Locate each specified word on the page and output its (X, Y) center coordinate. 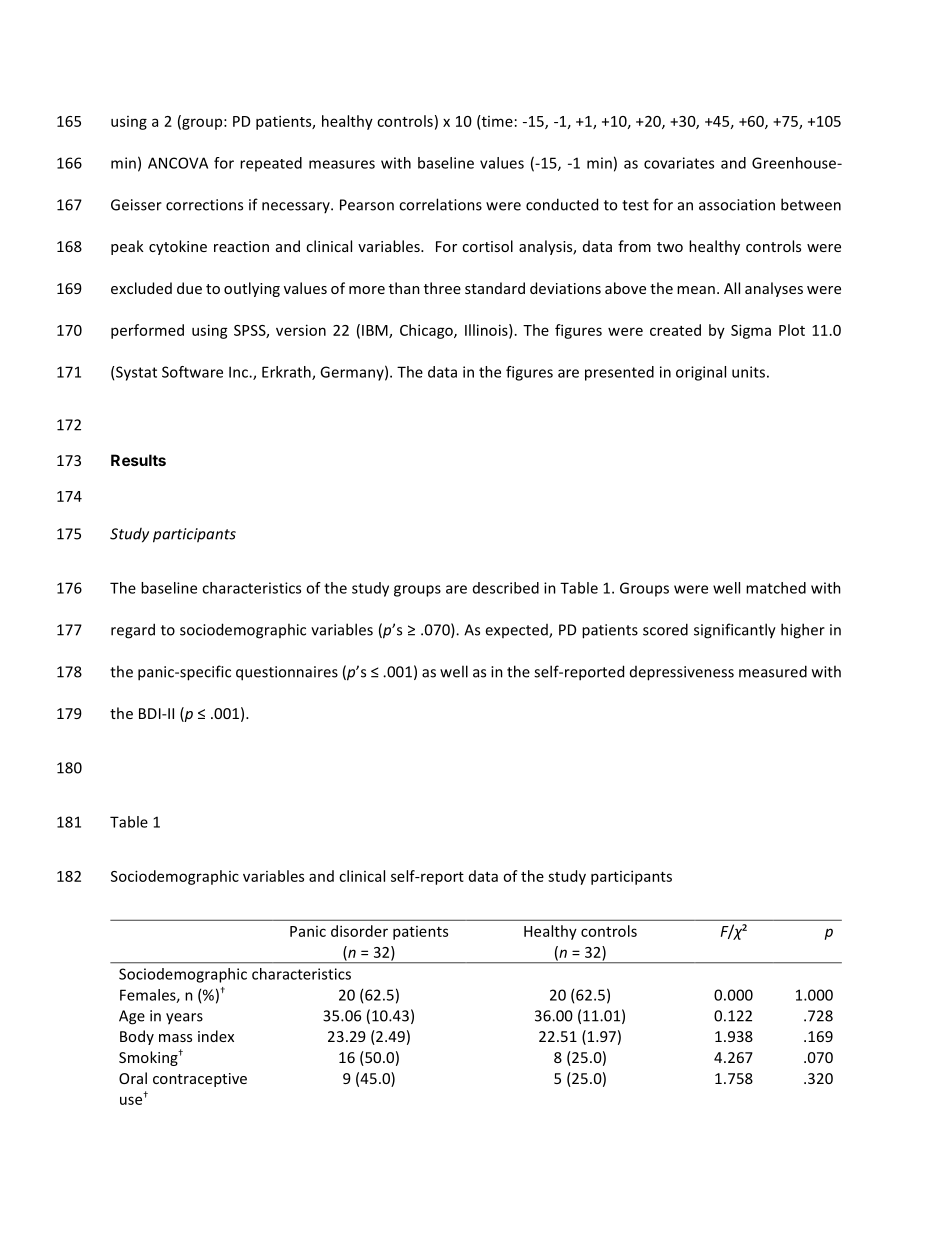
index (216, 1036)
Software (192, 372)
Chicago (427, 331)
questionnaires (287, 673)
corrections (204, 205)
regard (133, 631)
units (748, 372)
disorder (359, 931)
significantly (735, 631)
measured (773, 671)
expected (517, 631)
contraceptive (200, 1080)
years (184, 1019)
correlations (440, 204)
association (737, 205)
